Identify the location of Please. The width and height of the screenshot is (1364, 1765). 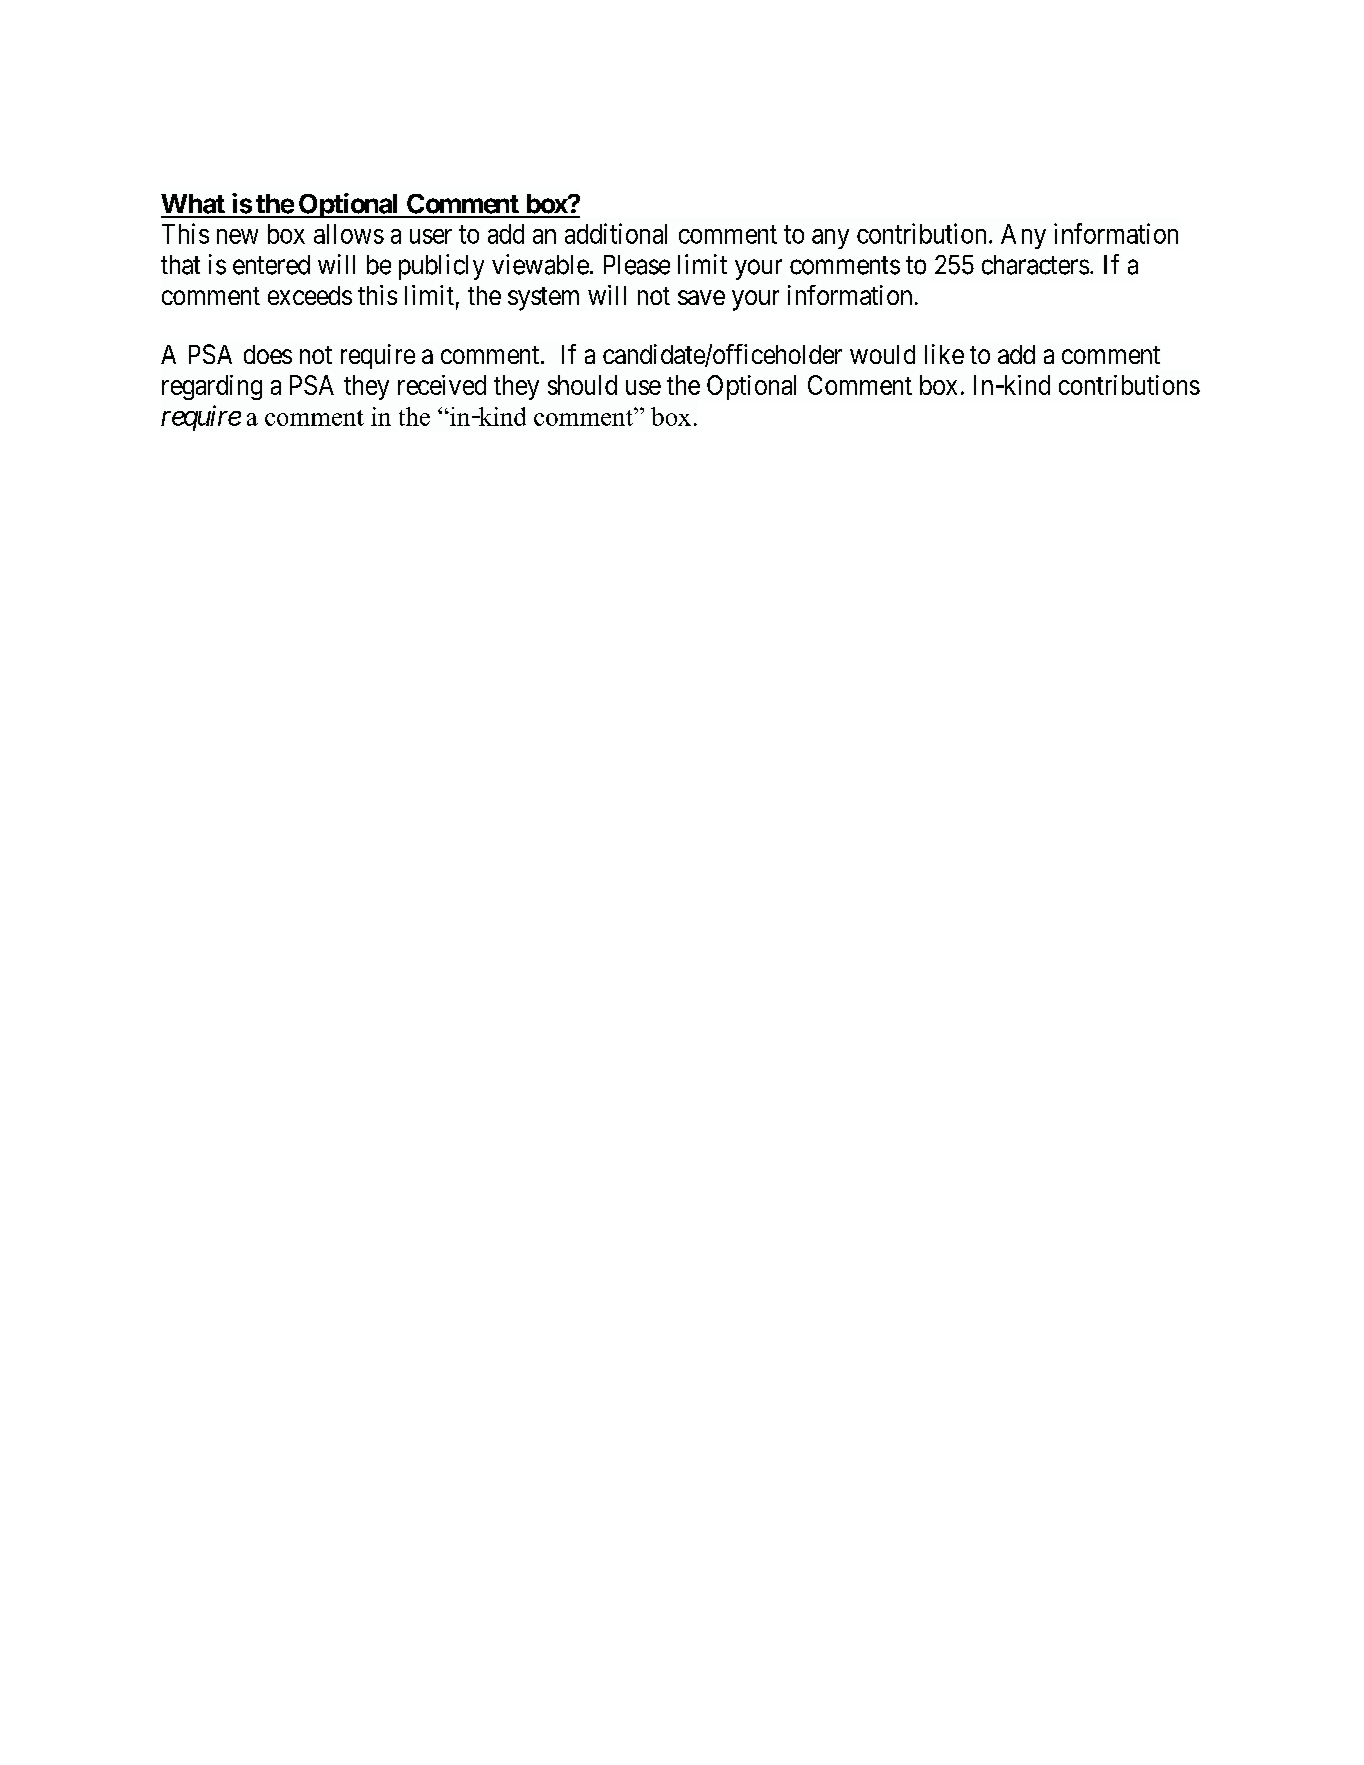
(637, 265).
